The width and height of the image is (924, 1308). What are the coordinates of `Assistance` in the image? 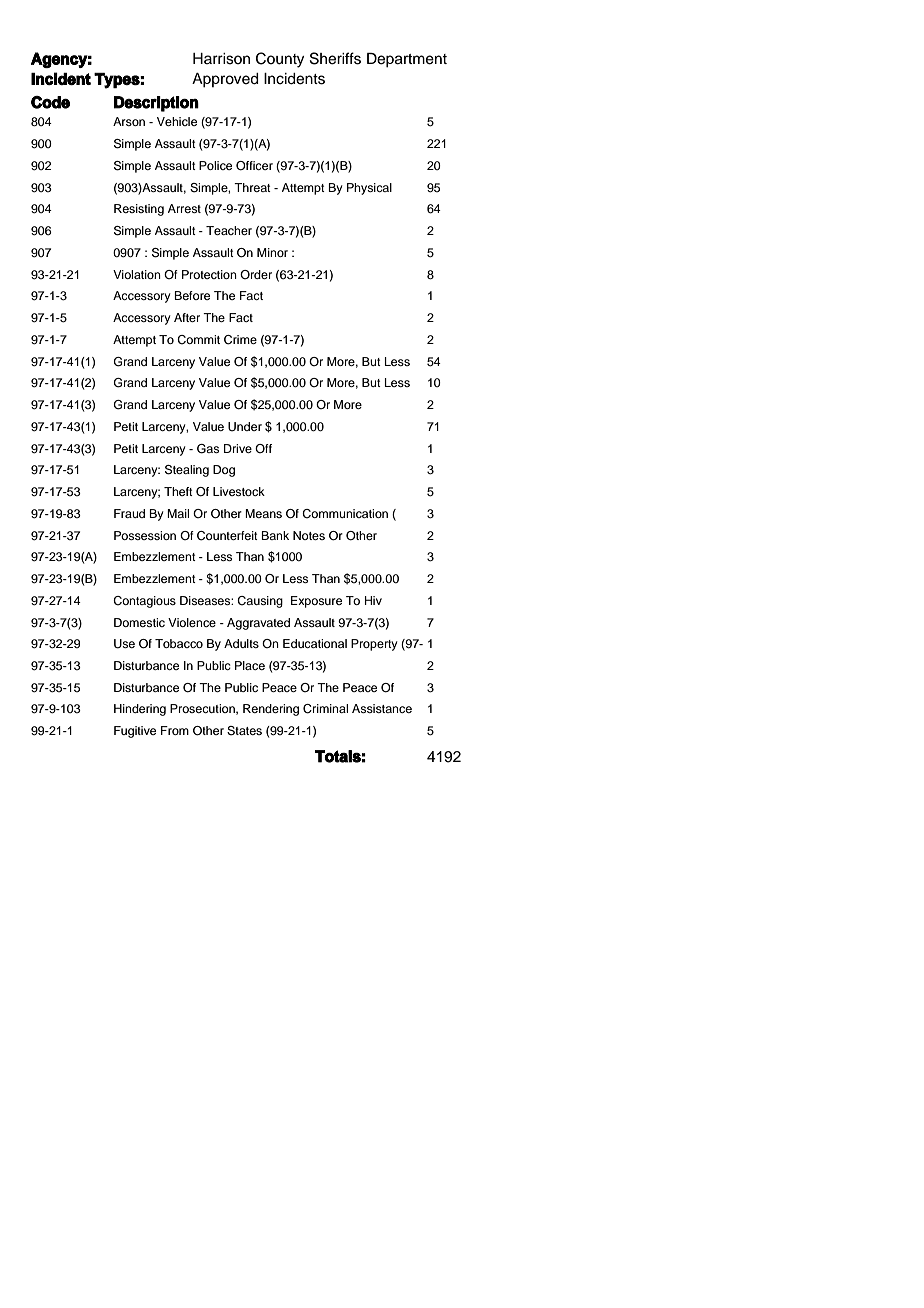 It's located at (382, 708).
